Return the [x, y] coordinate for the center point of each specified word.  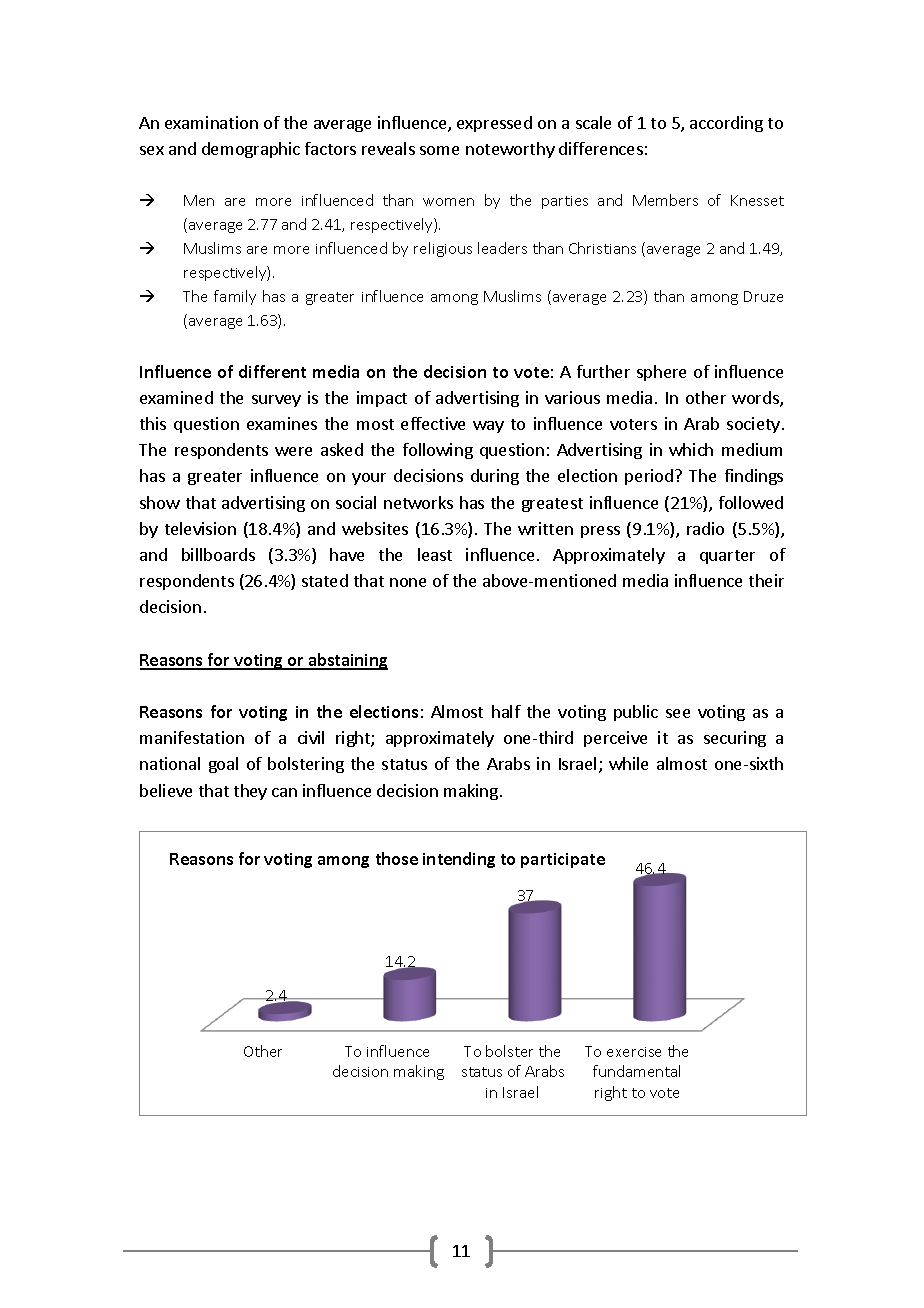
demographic [251, 150]
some [439, 150]
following [438, 451]
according [726, 124]
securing [735, 739]
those [397, 858]
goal [223, 765]
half [506, 711]
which [691, 449]
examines [282, 423]
